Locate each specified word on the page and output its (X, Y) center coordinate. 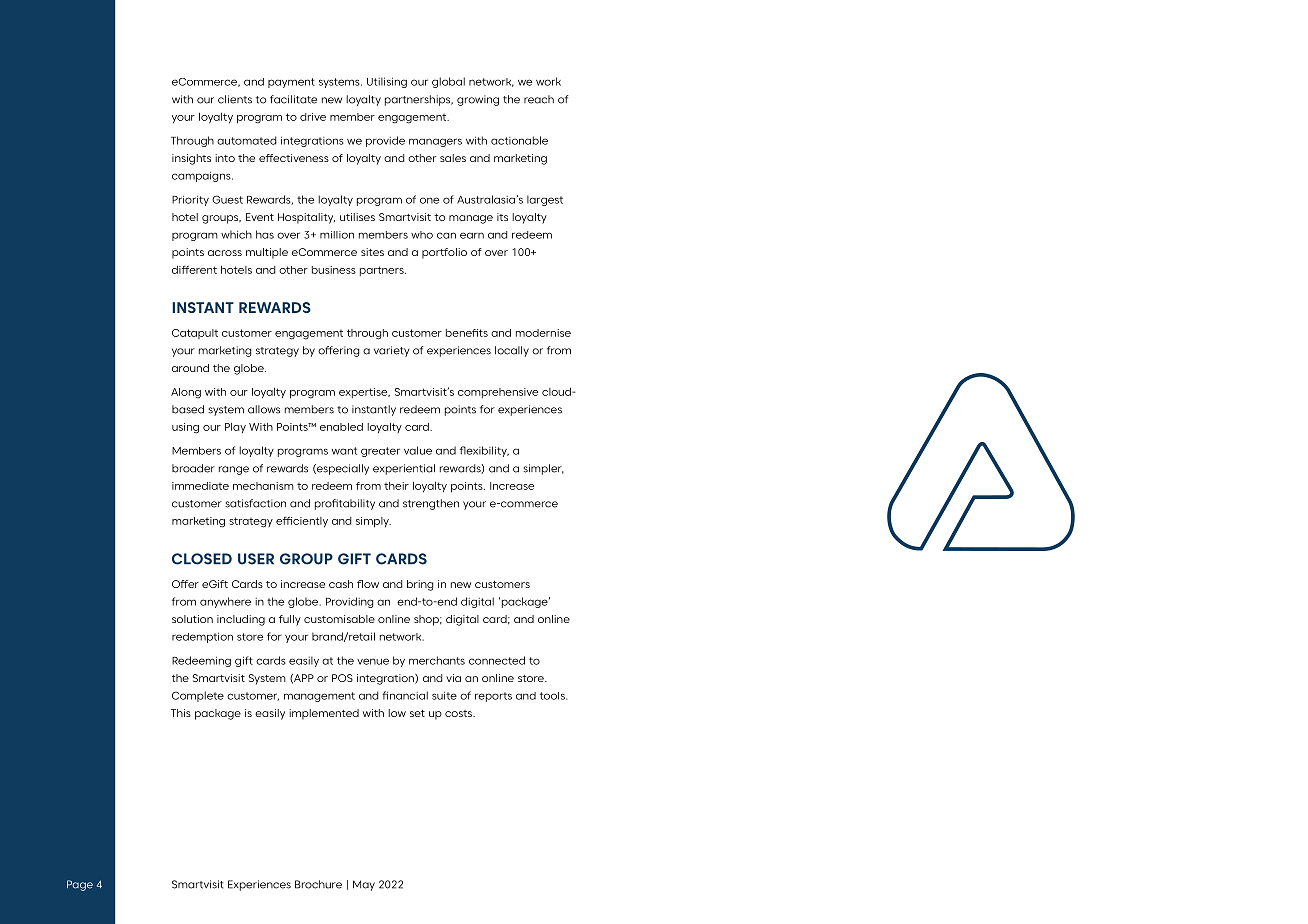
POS (342, 678)
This (181, 713)
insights (191, 159)
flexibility (484, 451)
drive (313, 117)
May (364, 885)
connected (497, 660)
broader (193, 468)
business (334, 270)
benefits (467, 333)
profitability (345, 504)
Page (80, 885)
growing (478, 100)
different (194, 269)
